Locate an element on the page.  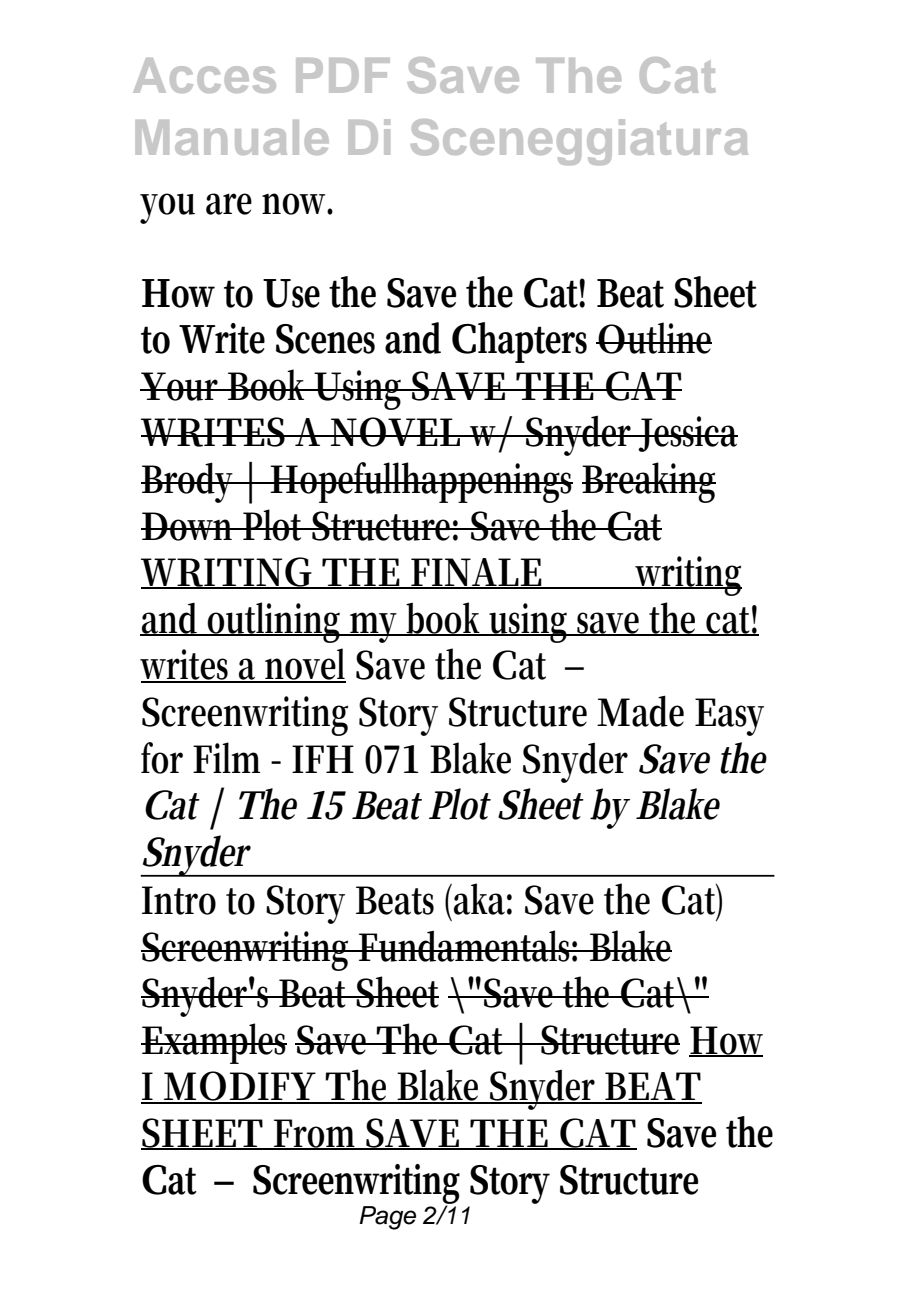
Film is located at coordinates (226, 757).
